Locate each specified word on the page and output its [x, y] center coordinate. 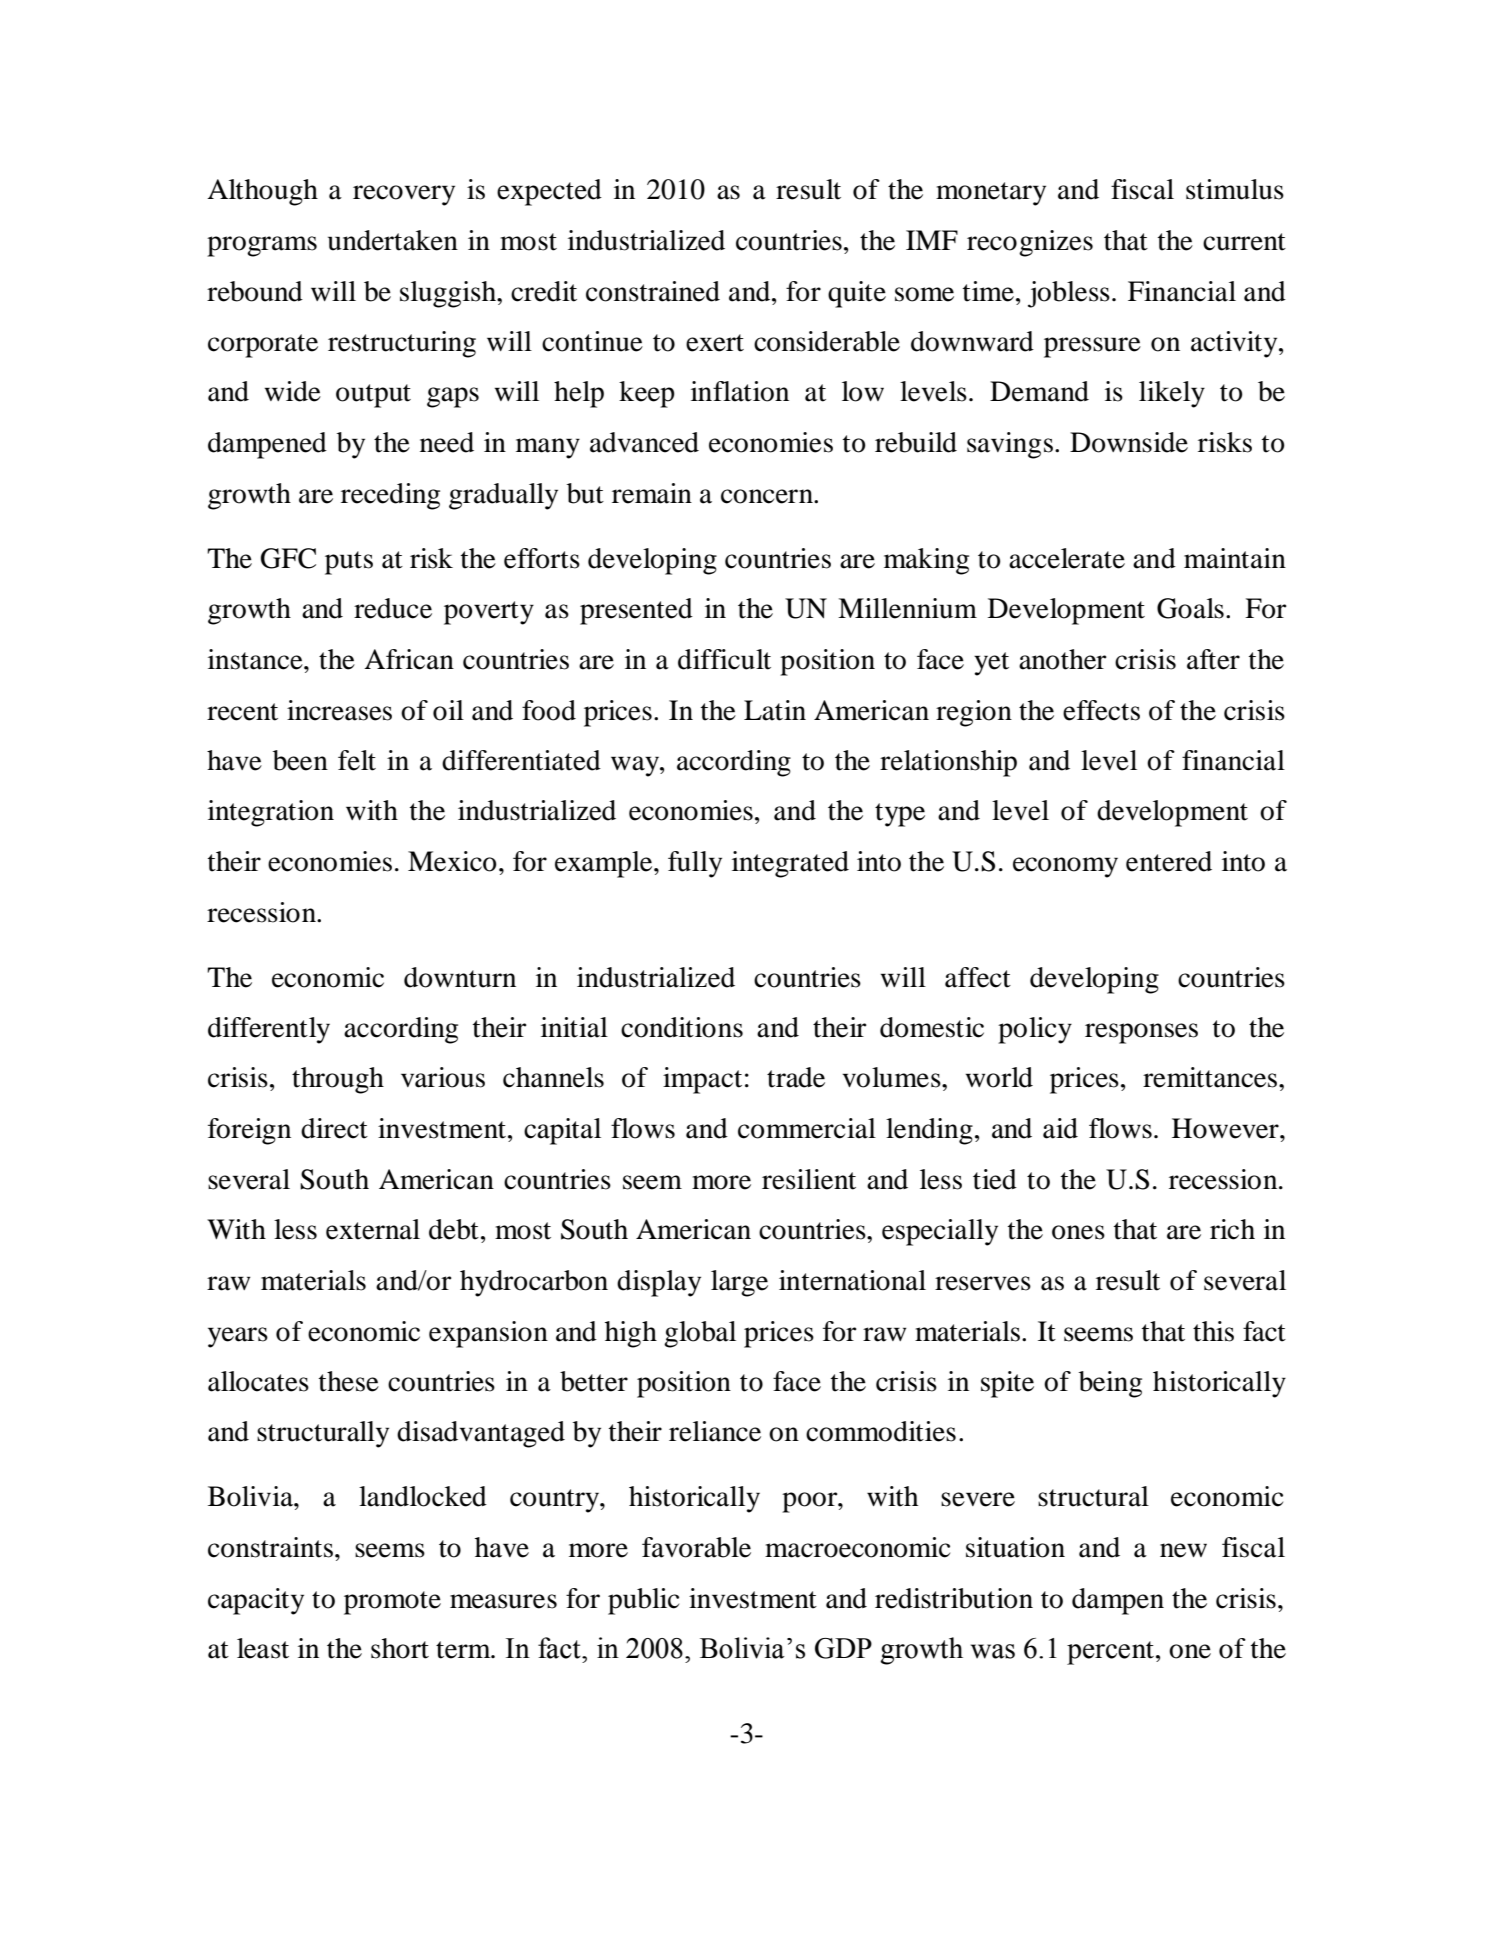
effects [1101, 710]
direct [334, 1128]
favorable [696, 1547]
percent [1112, 1653]
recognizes [1030, 243]
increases [339, 710]
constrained [653, 291]
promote [392, 1603]
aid [1060, 1128]
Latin [775, 710]
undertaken [393, 240]
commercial [807, 1128]
